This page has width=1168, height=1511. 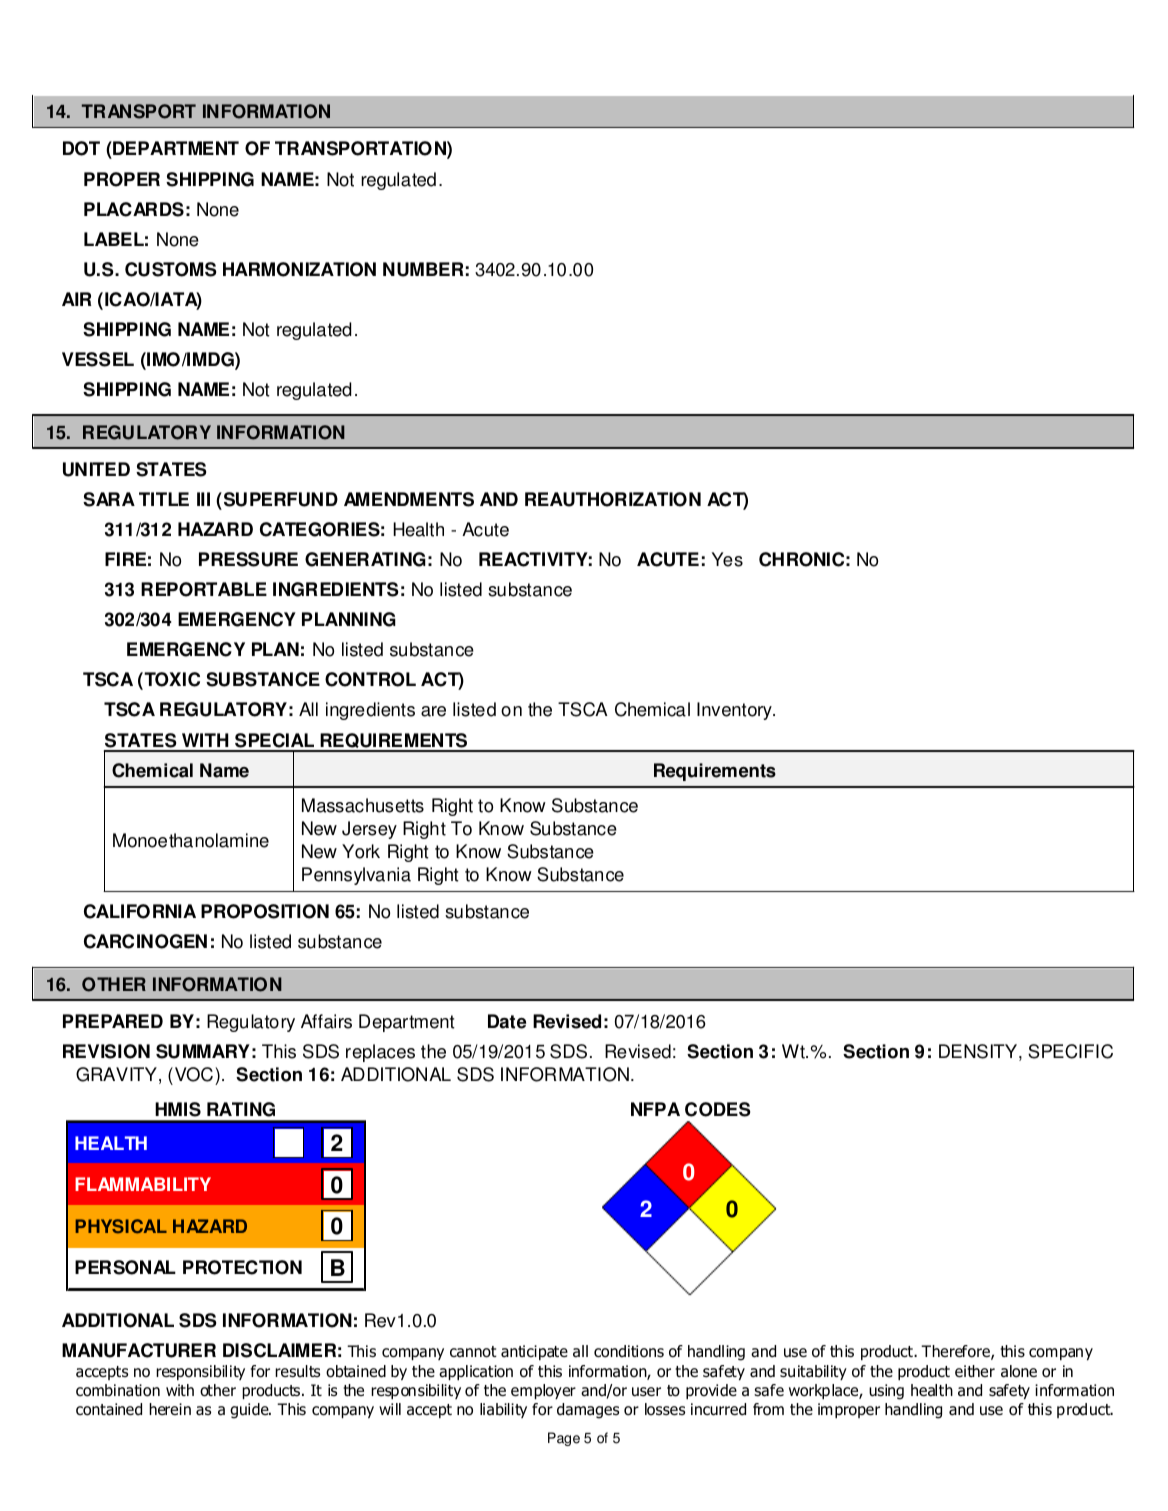 What do you see at coordinates (423, 269) in the page?
I see `NUMBER` at bounding box center [423, 269].
